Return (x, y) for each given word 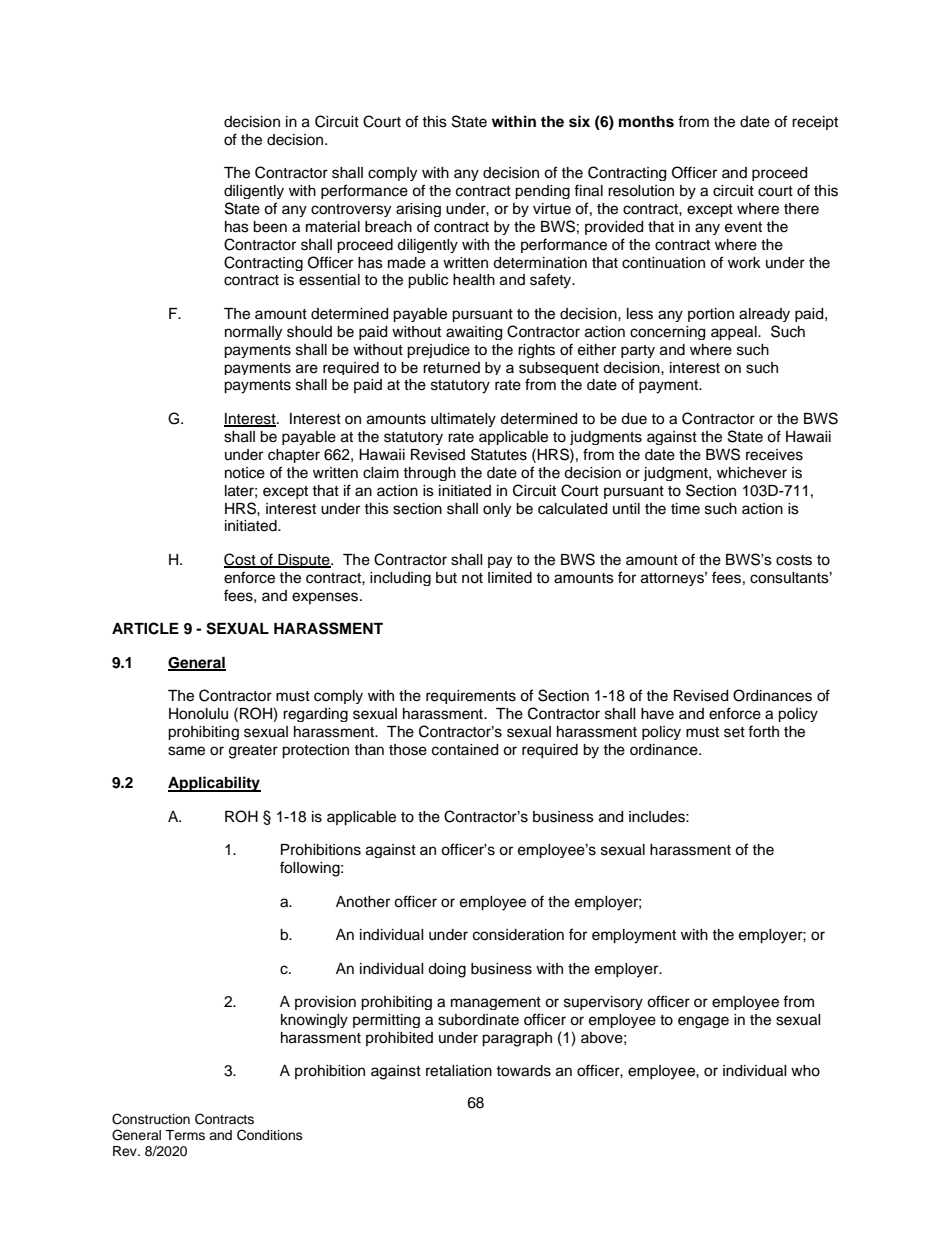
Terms (185, 1135)
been (270, 227)
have (657, 714)
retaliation (459, 1071)
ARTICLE (145, 628)
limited (510, 578)
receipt (815, 123)
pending (542, 192)
